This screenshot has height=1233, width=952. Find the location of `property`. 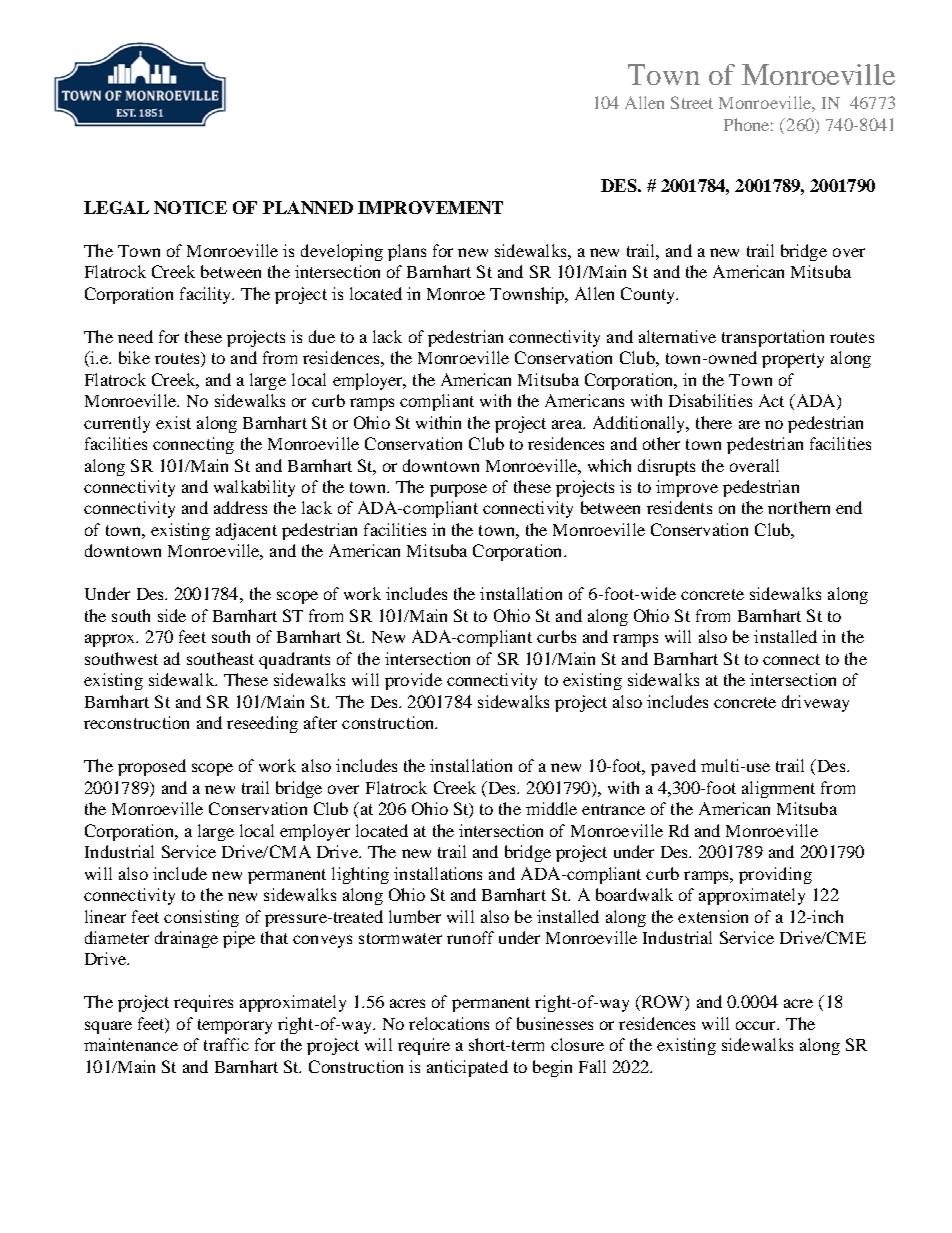

property is located at coordinates (793, 360).
